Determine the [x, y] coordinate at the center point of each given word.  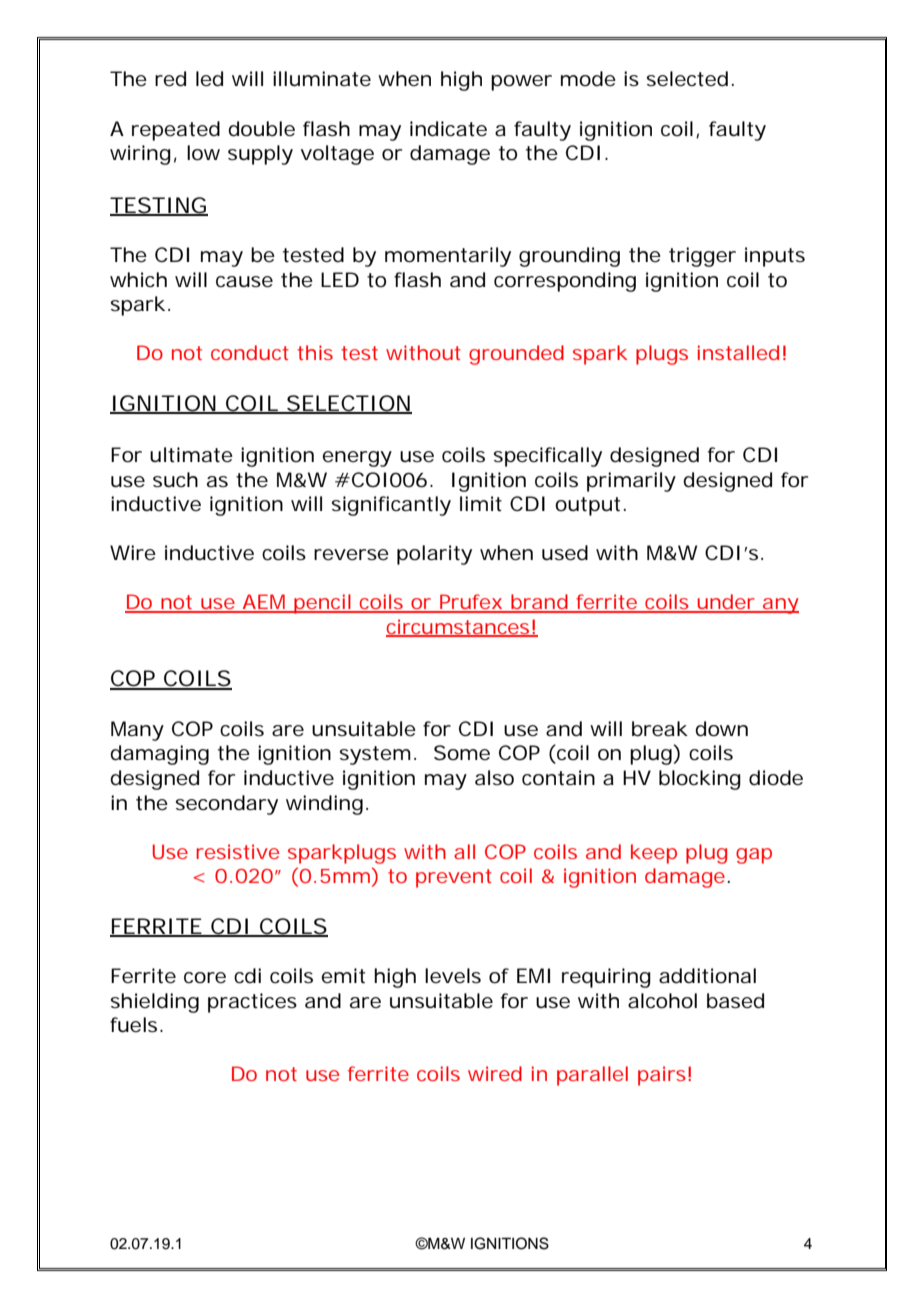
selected [687, 79]
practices [252, 1003]
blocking [700, 780]
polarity [434, 555]
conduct [250, 352]
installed [738, 352]
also [494, 778]
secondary [227, 805]
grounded [516, 355]
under [726, 603]
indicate [448, 129]
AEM [264, 603]
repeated [176, 131]
